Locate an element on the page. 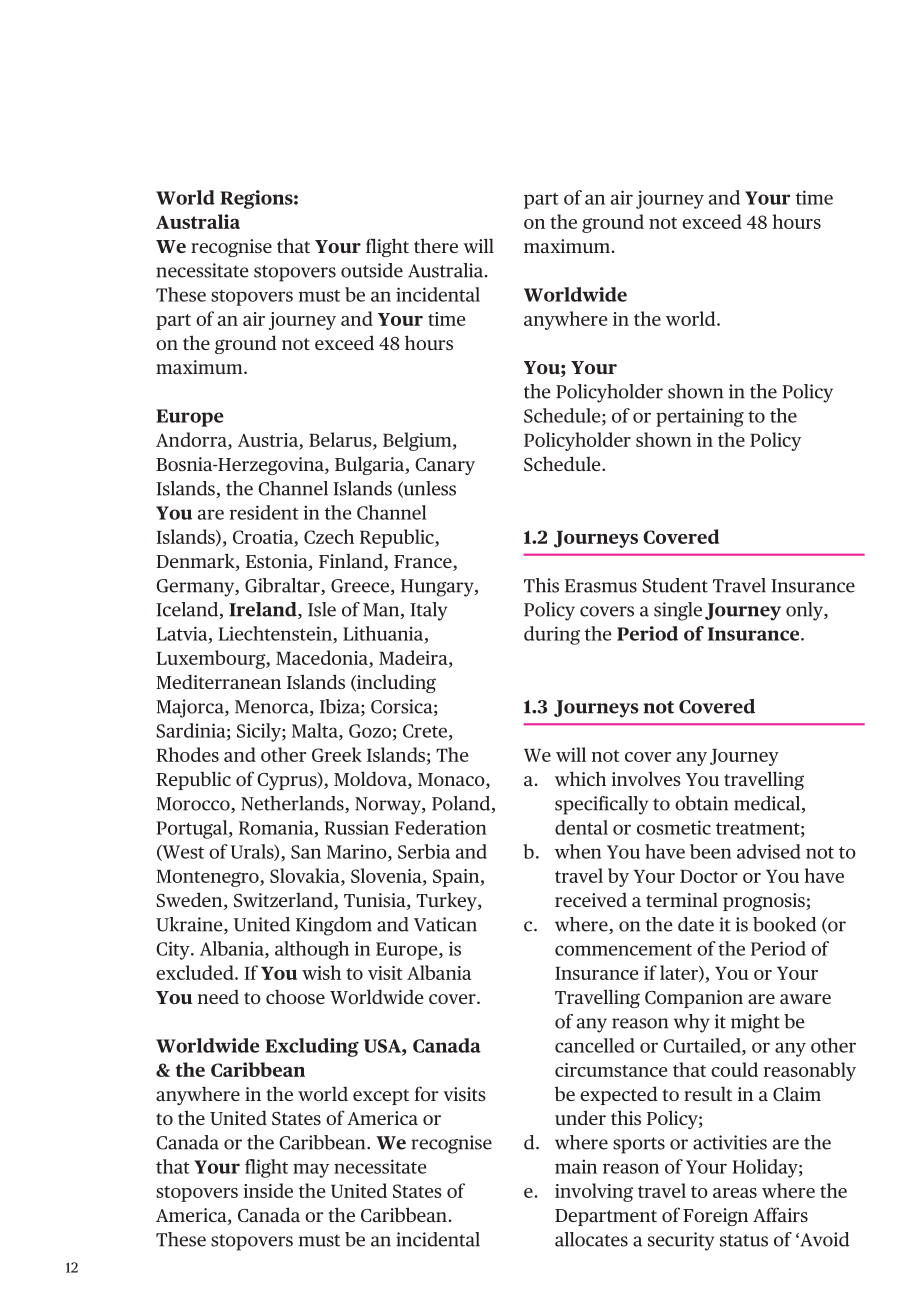 The image size is (924, 1311). medical is located at coordinates (768, 804).
